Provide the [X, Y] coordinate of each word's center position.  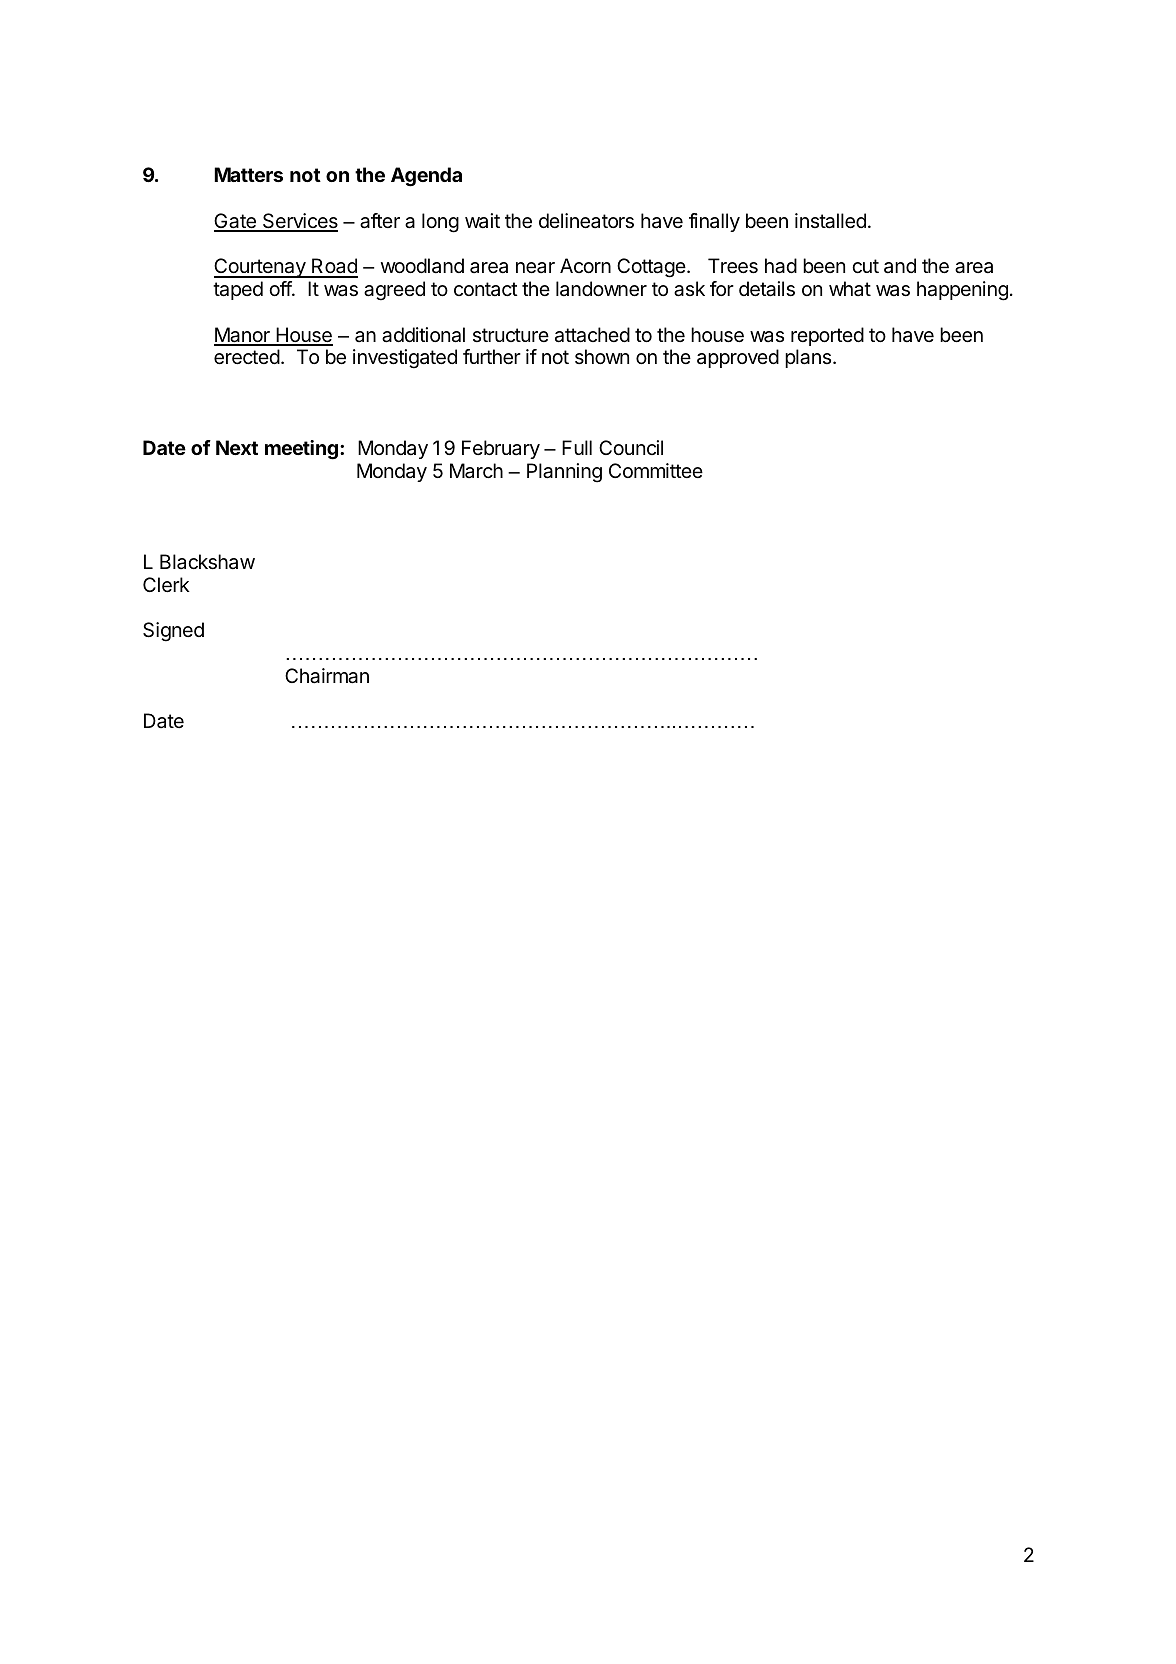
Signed [173, 632]
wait [482, 221]
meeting [301, 450]
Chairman [327, 676]
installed [830, 221]
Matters [248, 174]
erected [247, 357]
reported [827, 336]
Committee [656, 470]
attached [592, 335]
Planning [564, 473]
